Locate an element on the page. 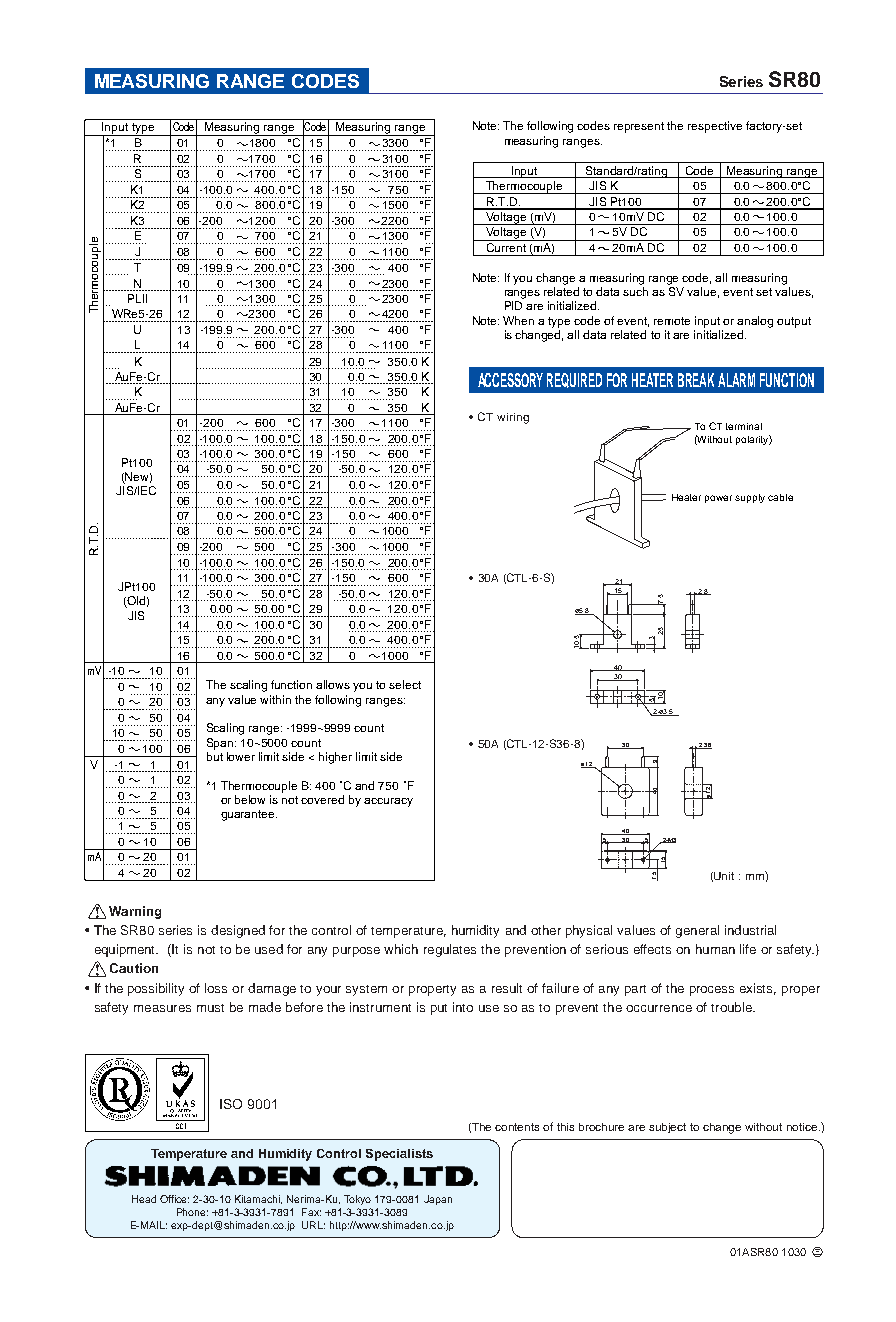 The width and height of the document is (896, 1322). within is located at coordinates (275, 699).
